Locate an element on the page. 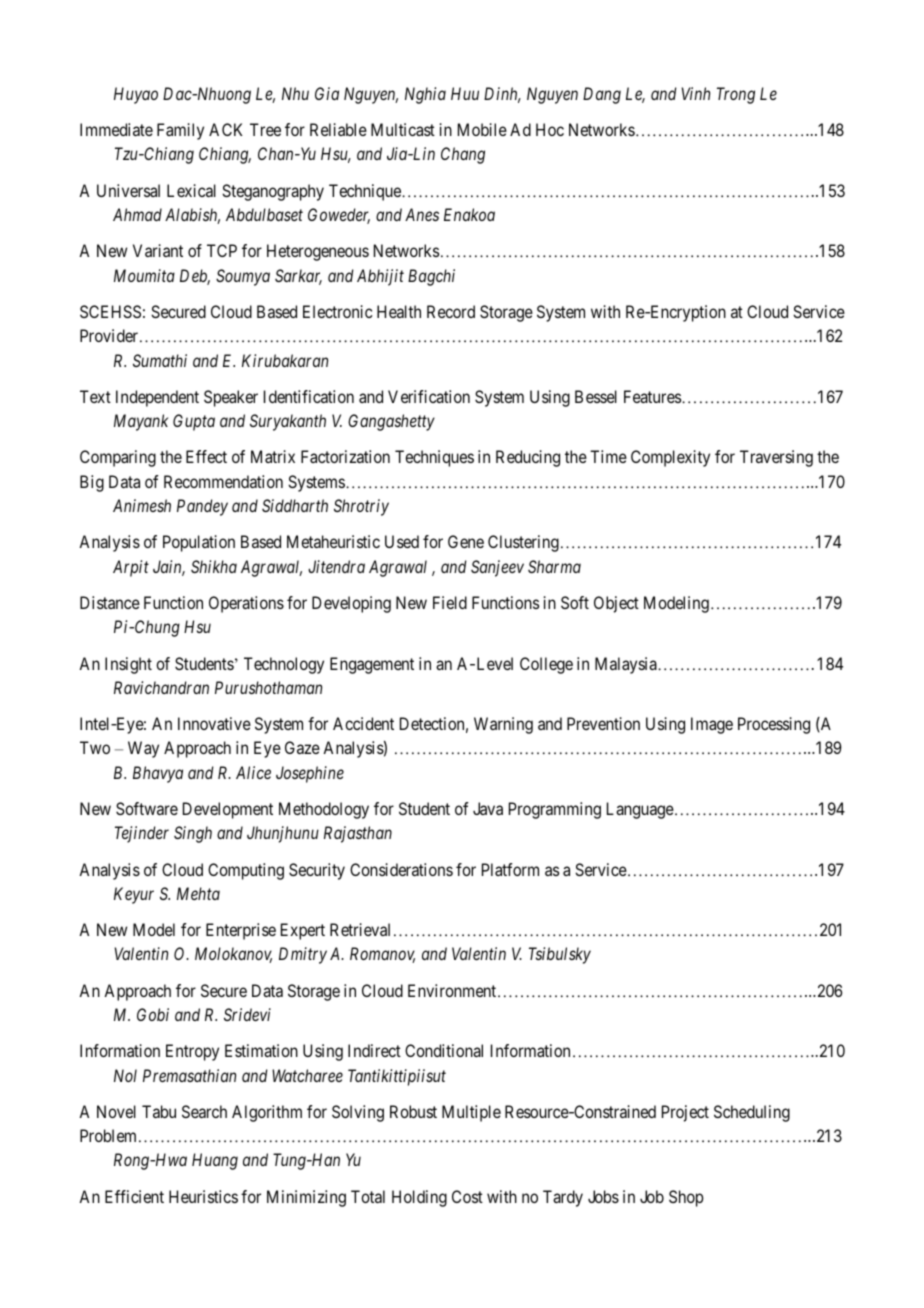 This page has width=924, height=1308. Holding is located at coordinates (419, 1198).
